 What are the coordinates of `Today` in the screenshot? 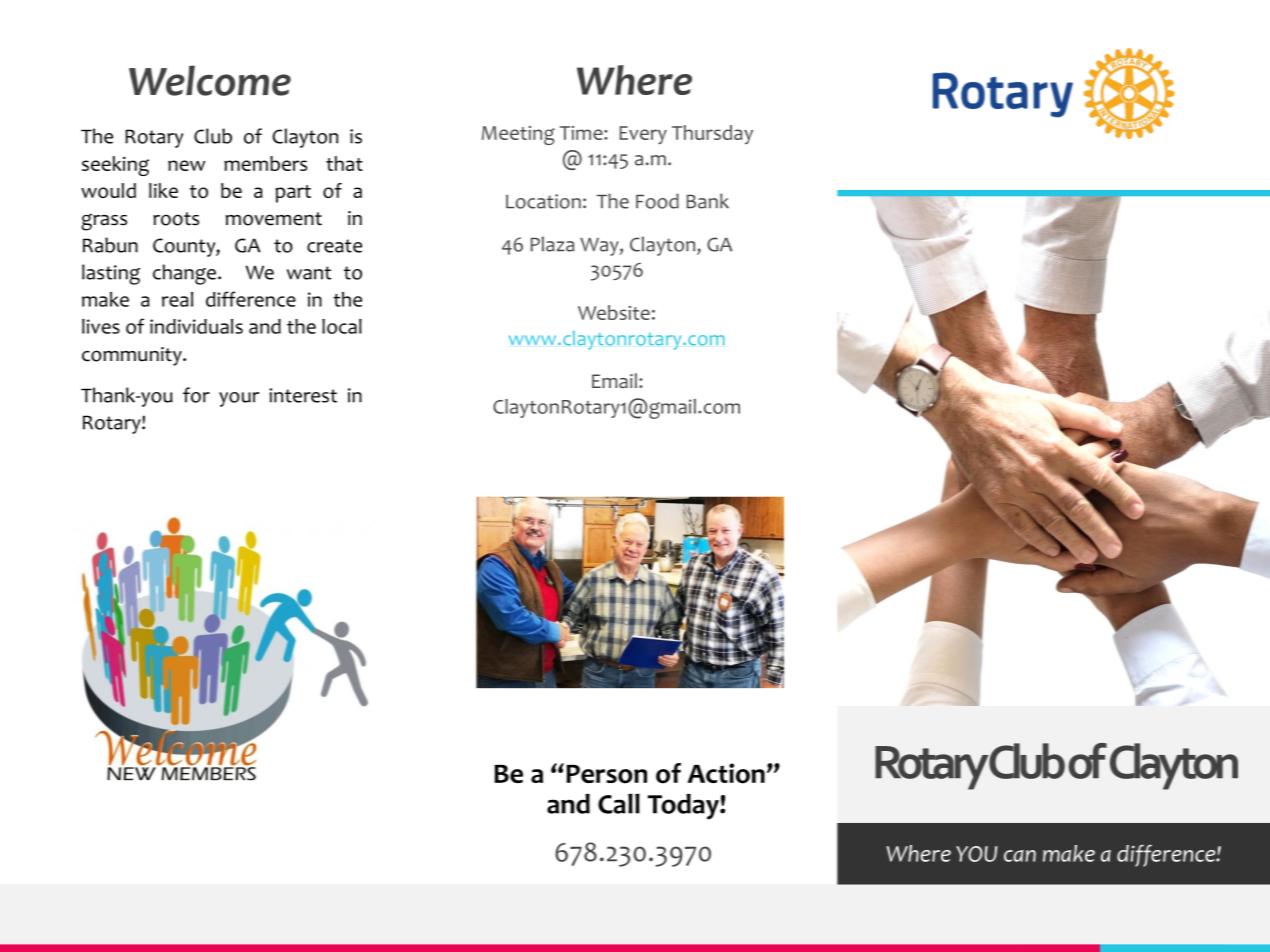 It's located at (684, 807).
